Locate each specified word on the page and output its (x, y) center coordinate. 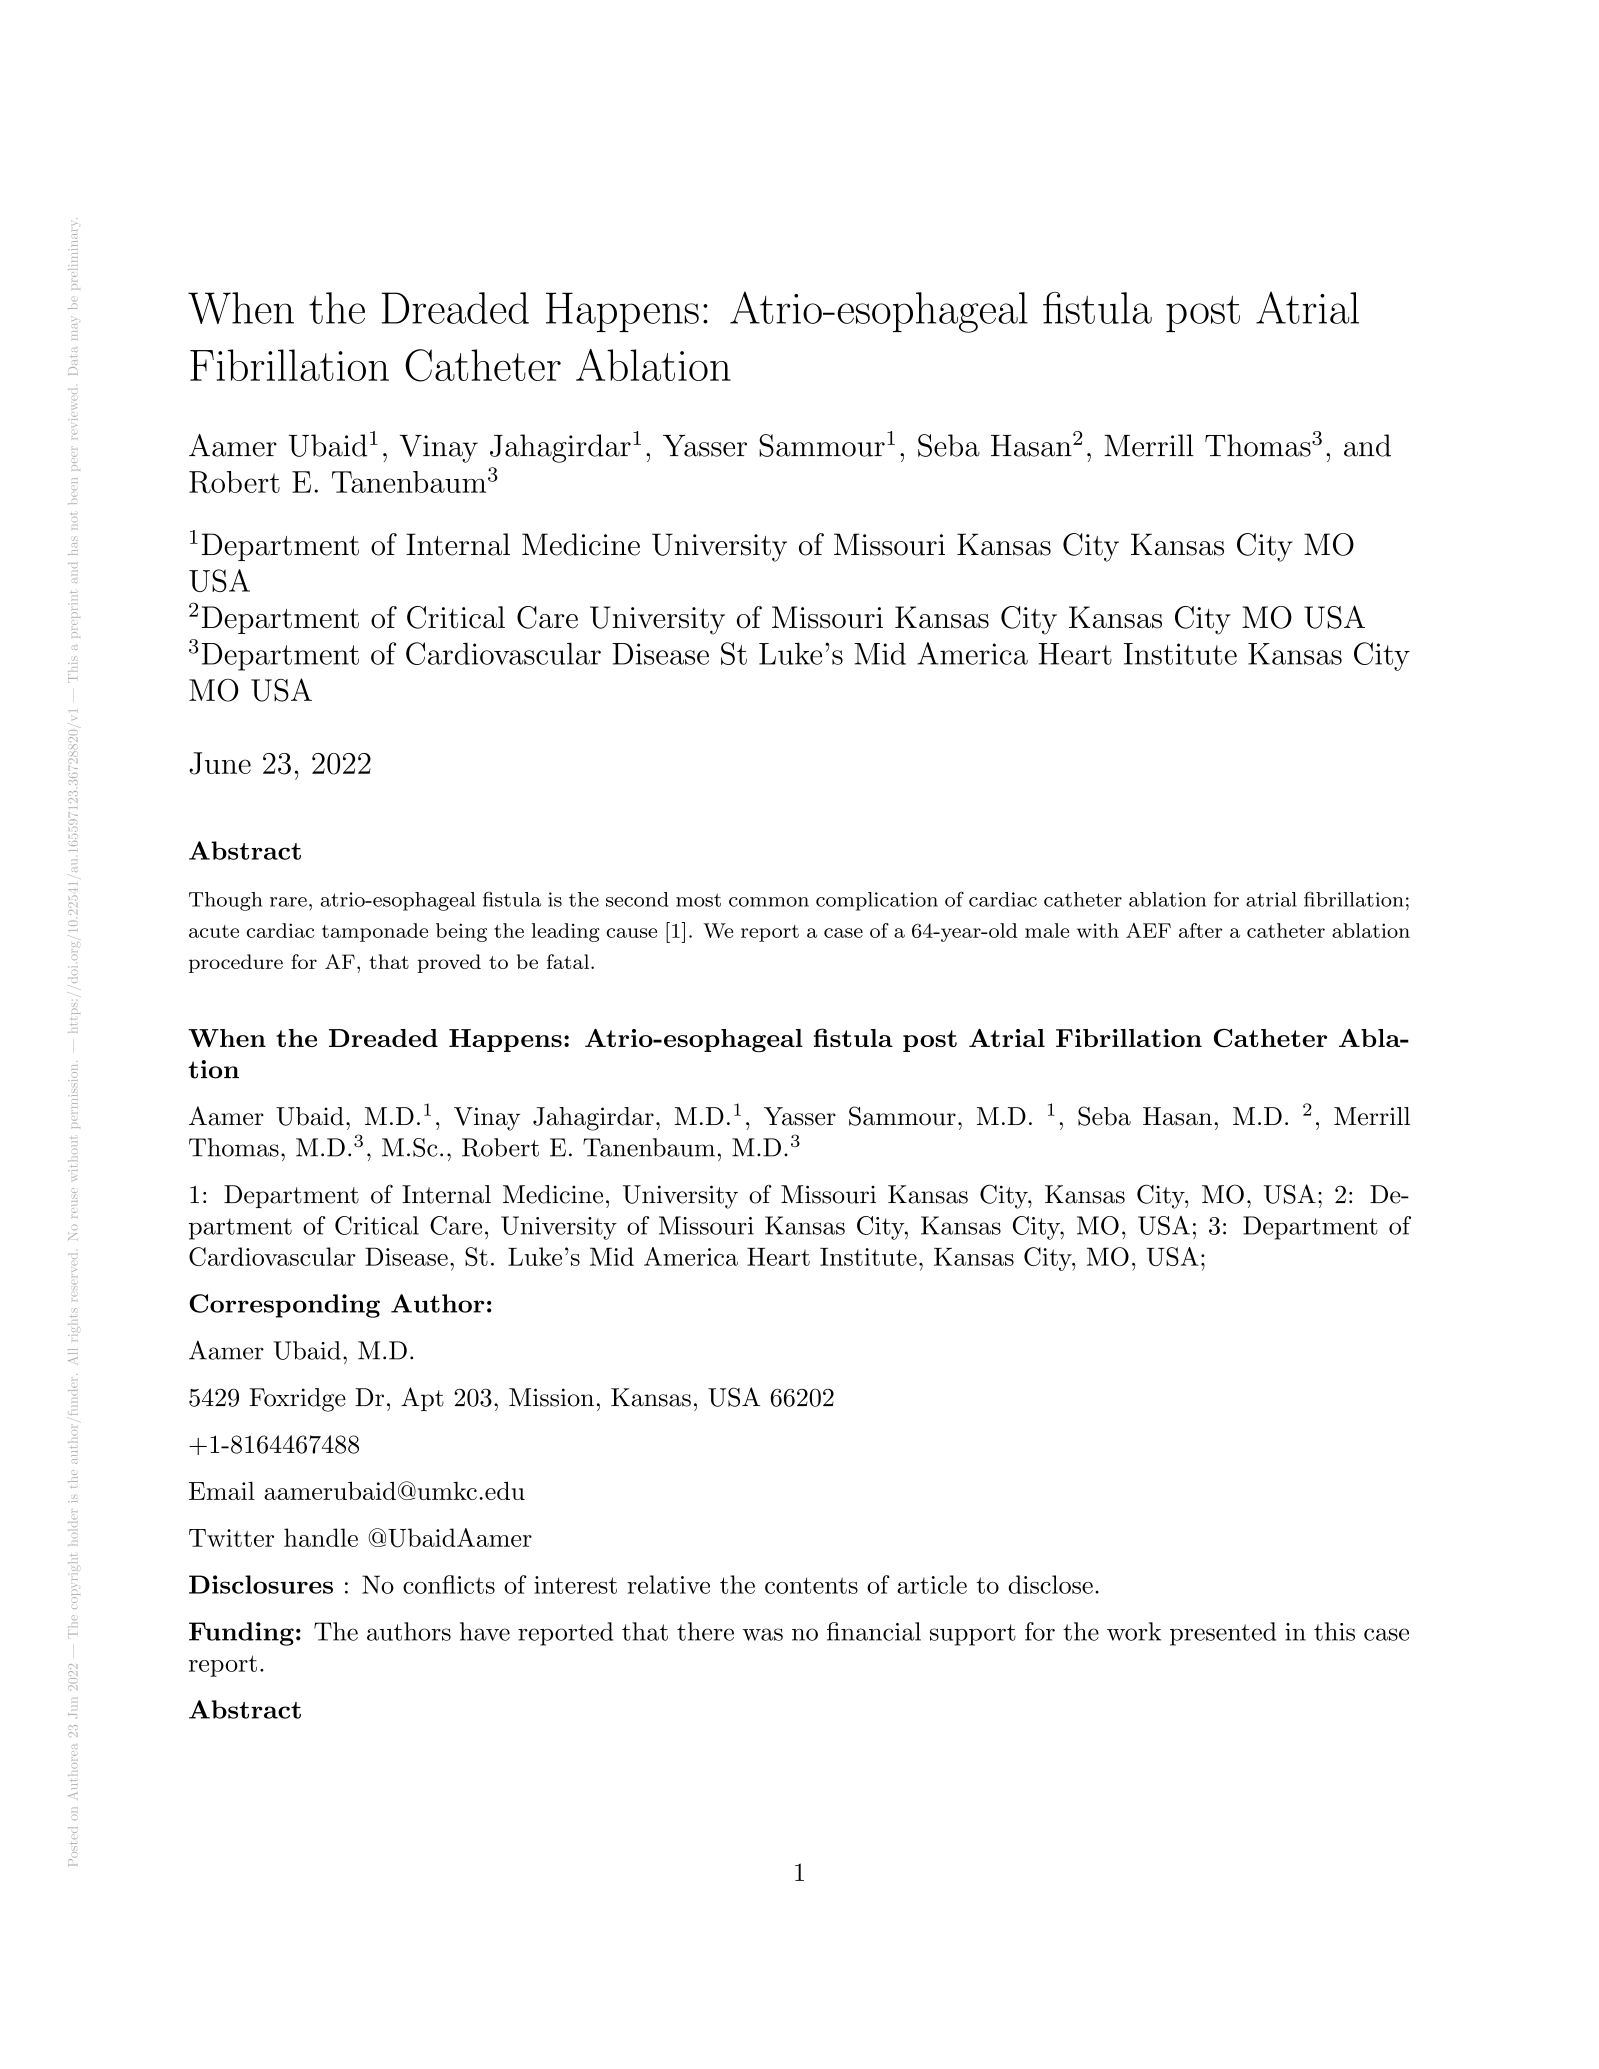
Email (222, 1490)
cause (631, 933)
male (1047, 930)
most (698, 900)
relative (668, 1584)
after (1200, 930)
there (705, 1631)
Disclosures (261, 1584)
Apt (422, 1399)
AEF (1148, 930)
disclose (1051, 1584)
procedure (236, 963)
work (1134, 1631)
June (220, 763)
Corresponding (284, 1306)
